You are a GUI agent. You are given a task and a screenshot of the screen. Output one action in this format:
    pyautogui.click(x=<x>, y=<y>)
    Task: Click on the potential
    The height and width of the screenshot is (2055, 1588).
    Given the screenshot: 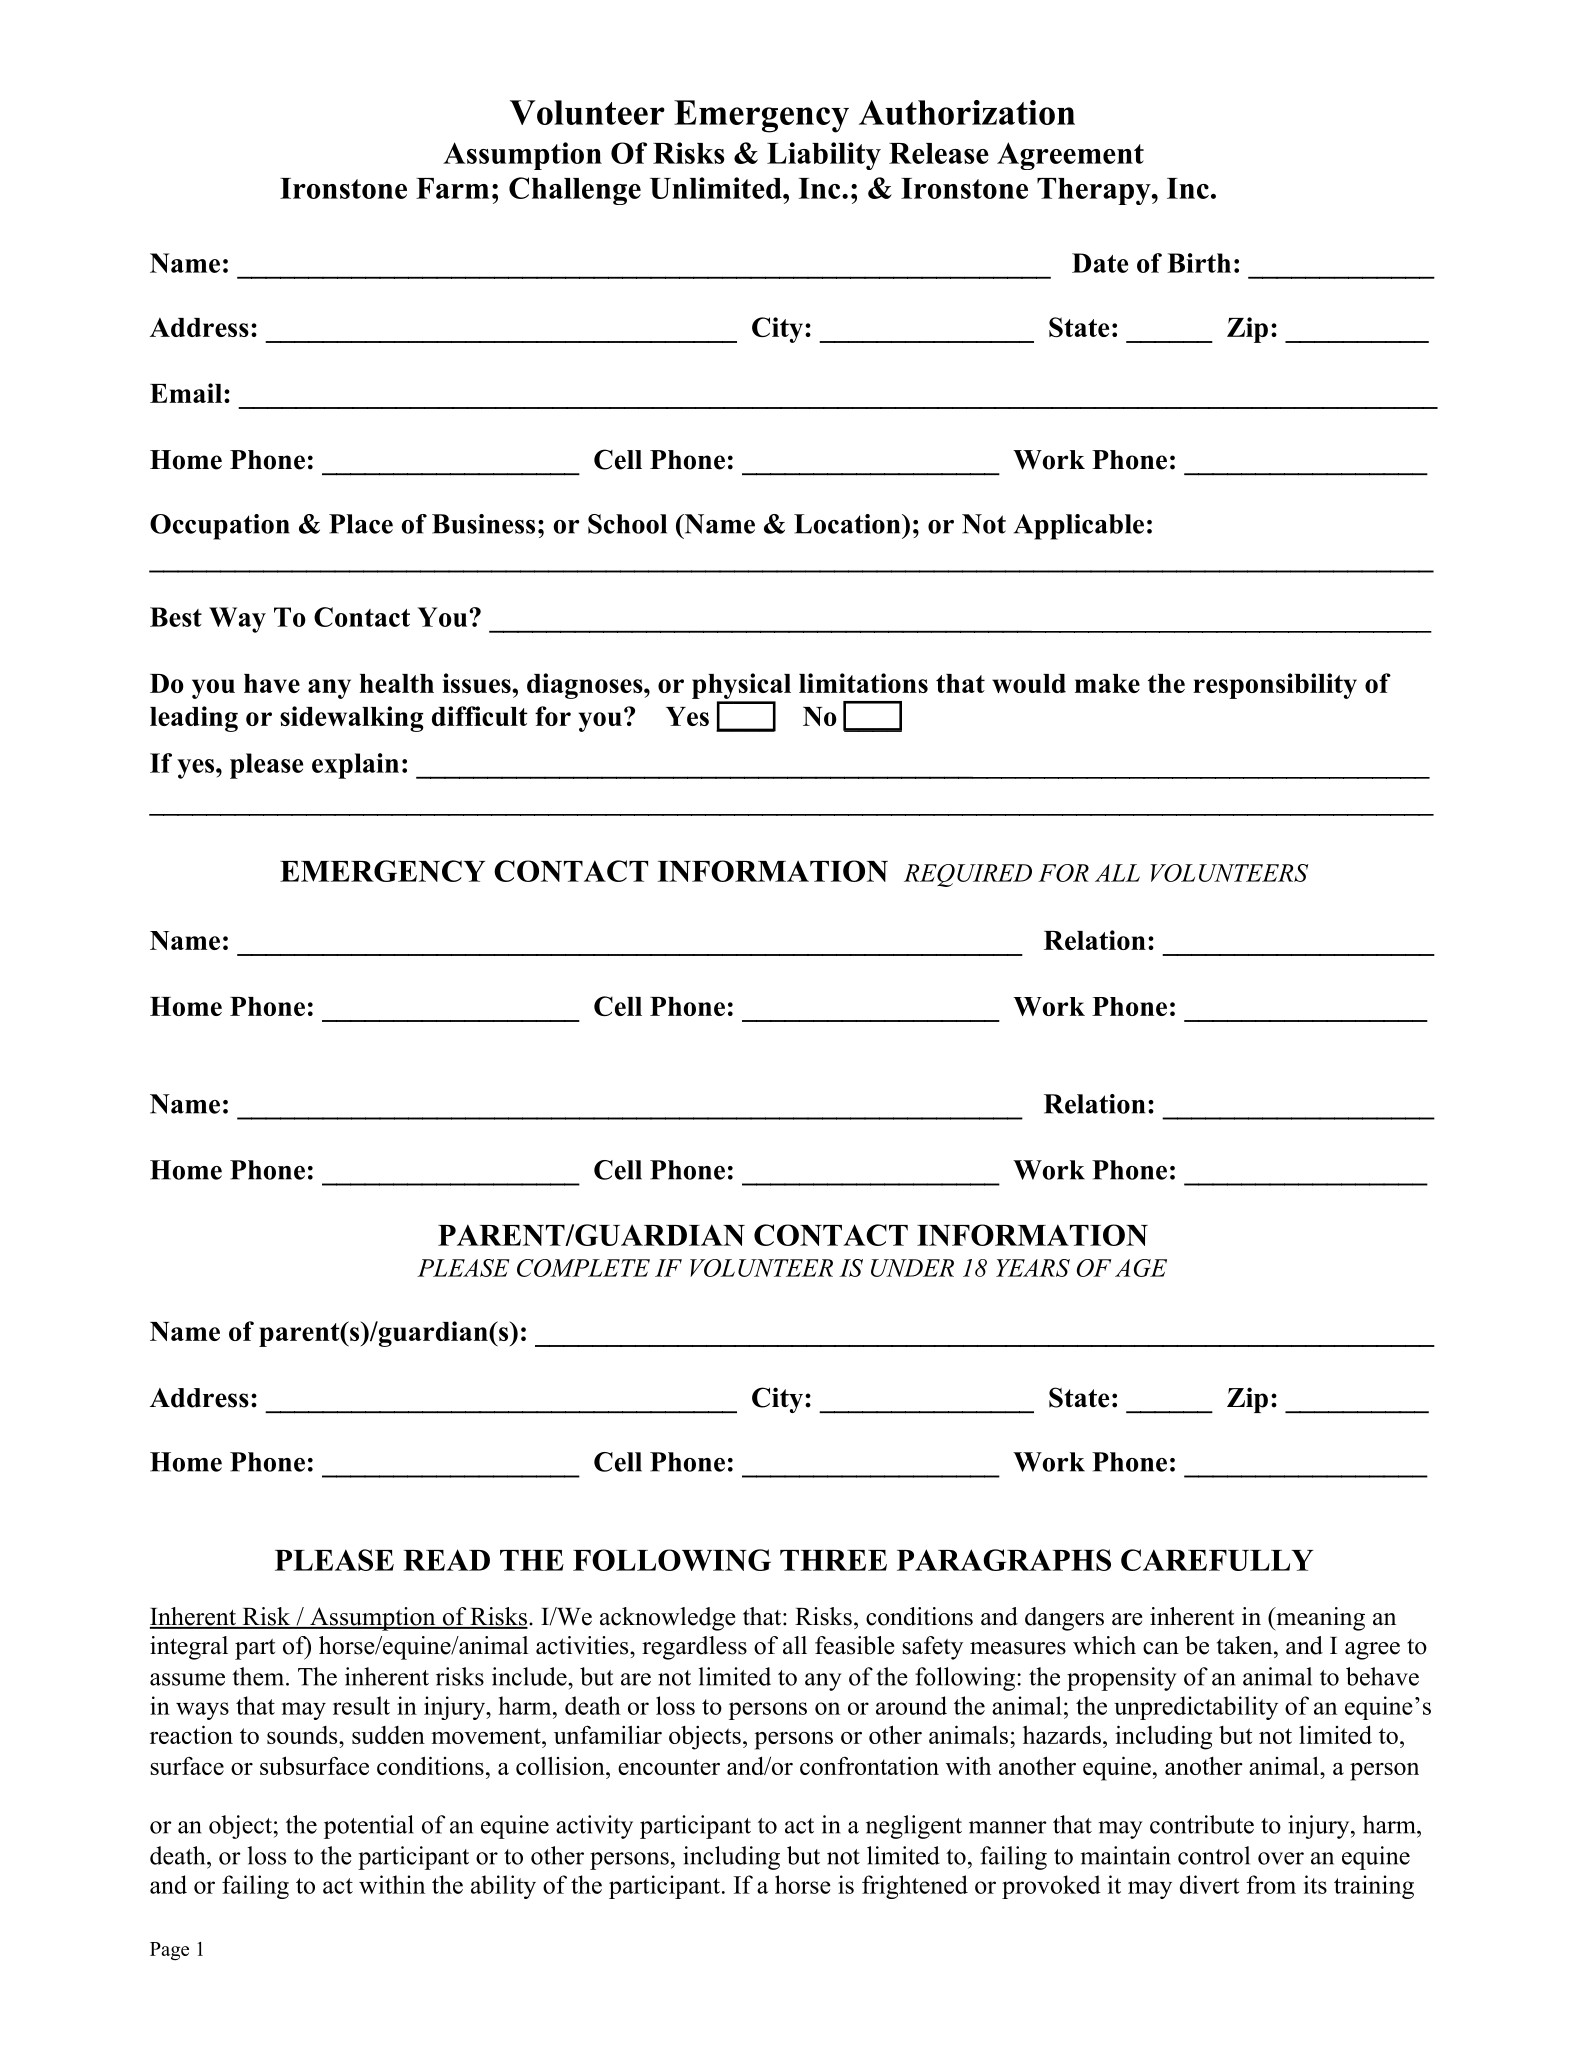 What is the action you would take?
    pyautogui.click(x=369, y=1827)
